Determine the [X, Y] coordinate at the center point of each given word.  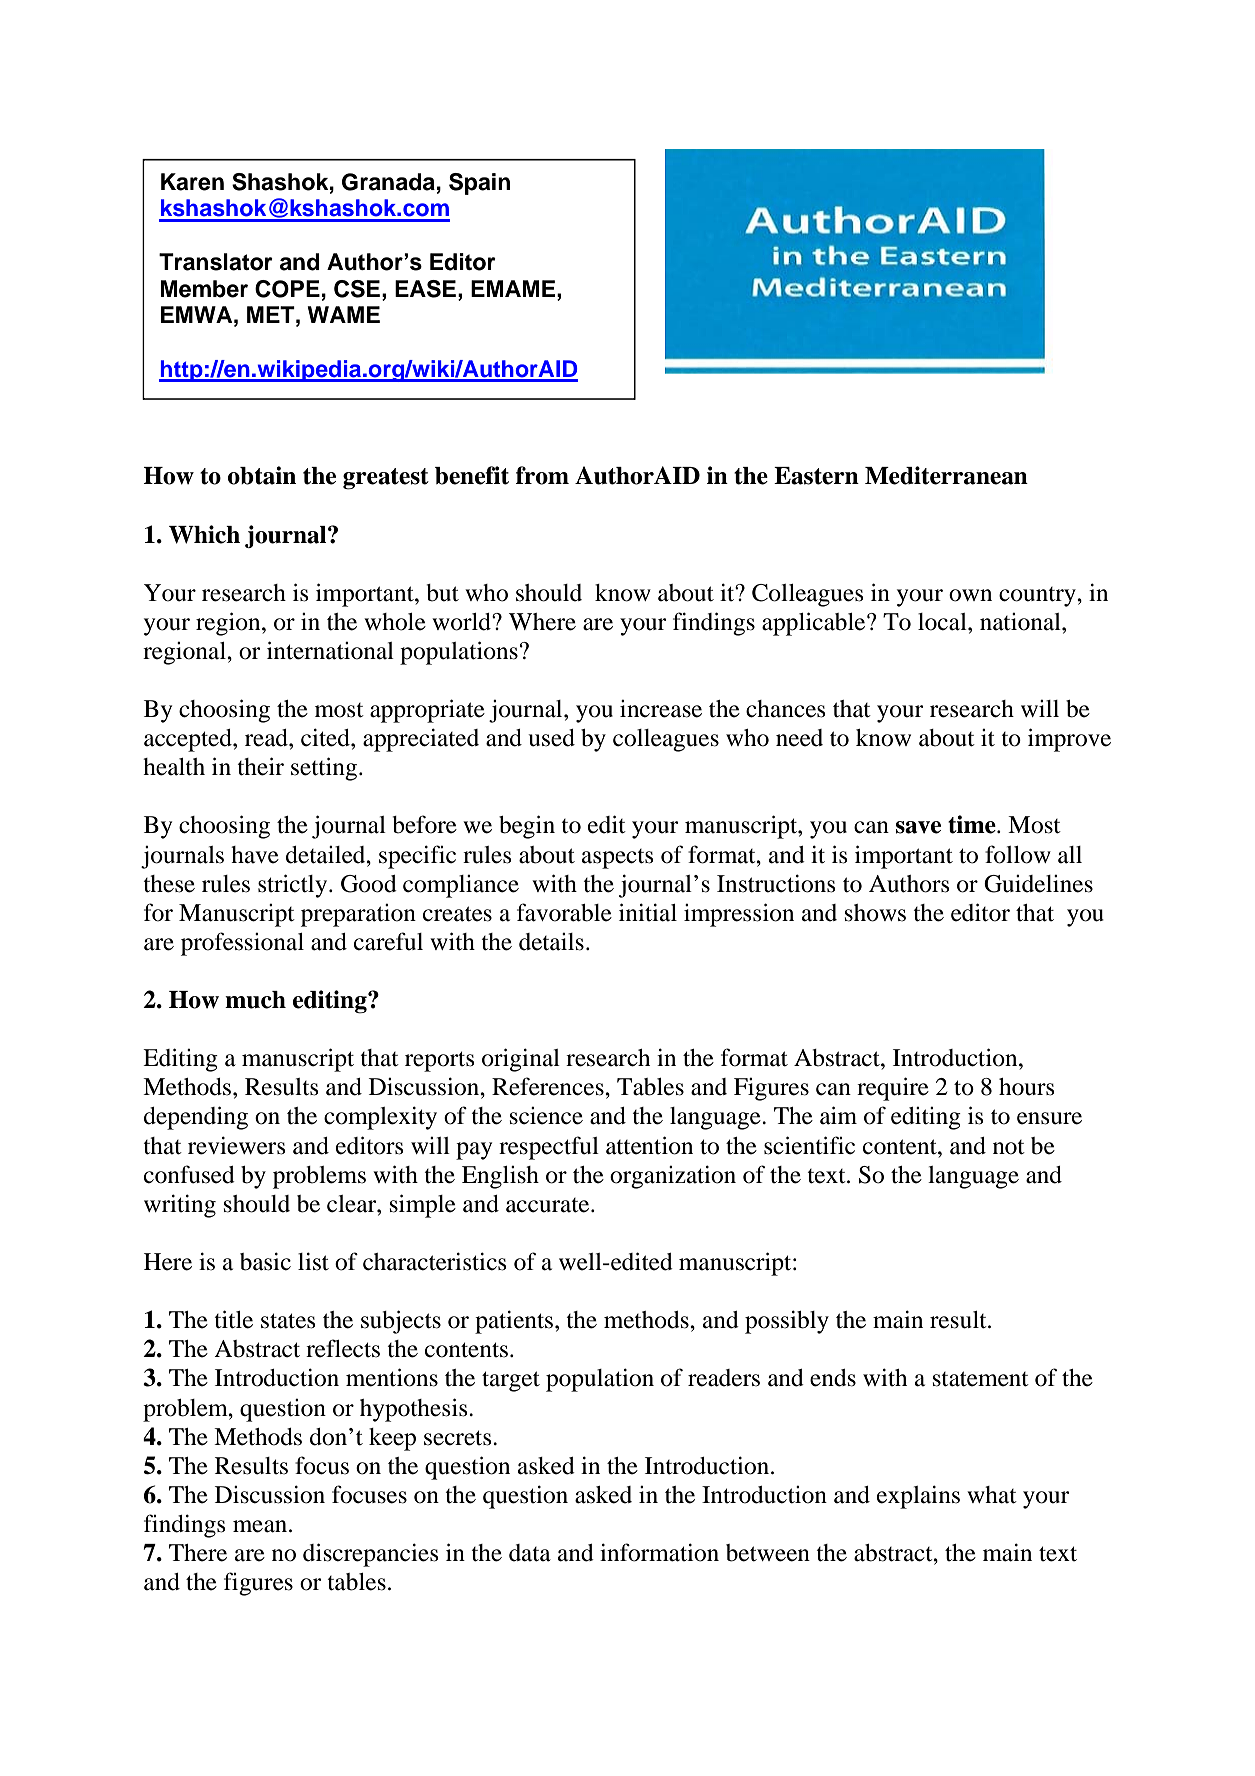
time [973, 824]
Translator [216, 262]
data [530, 1553]
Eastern [816, 476]
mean [261, 1526]
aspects [617, 859]
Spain [479, 184]
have [255, 855]
